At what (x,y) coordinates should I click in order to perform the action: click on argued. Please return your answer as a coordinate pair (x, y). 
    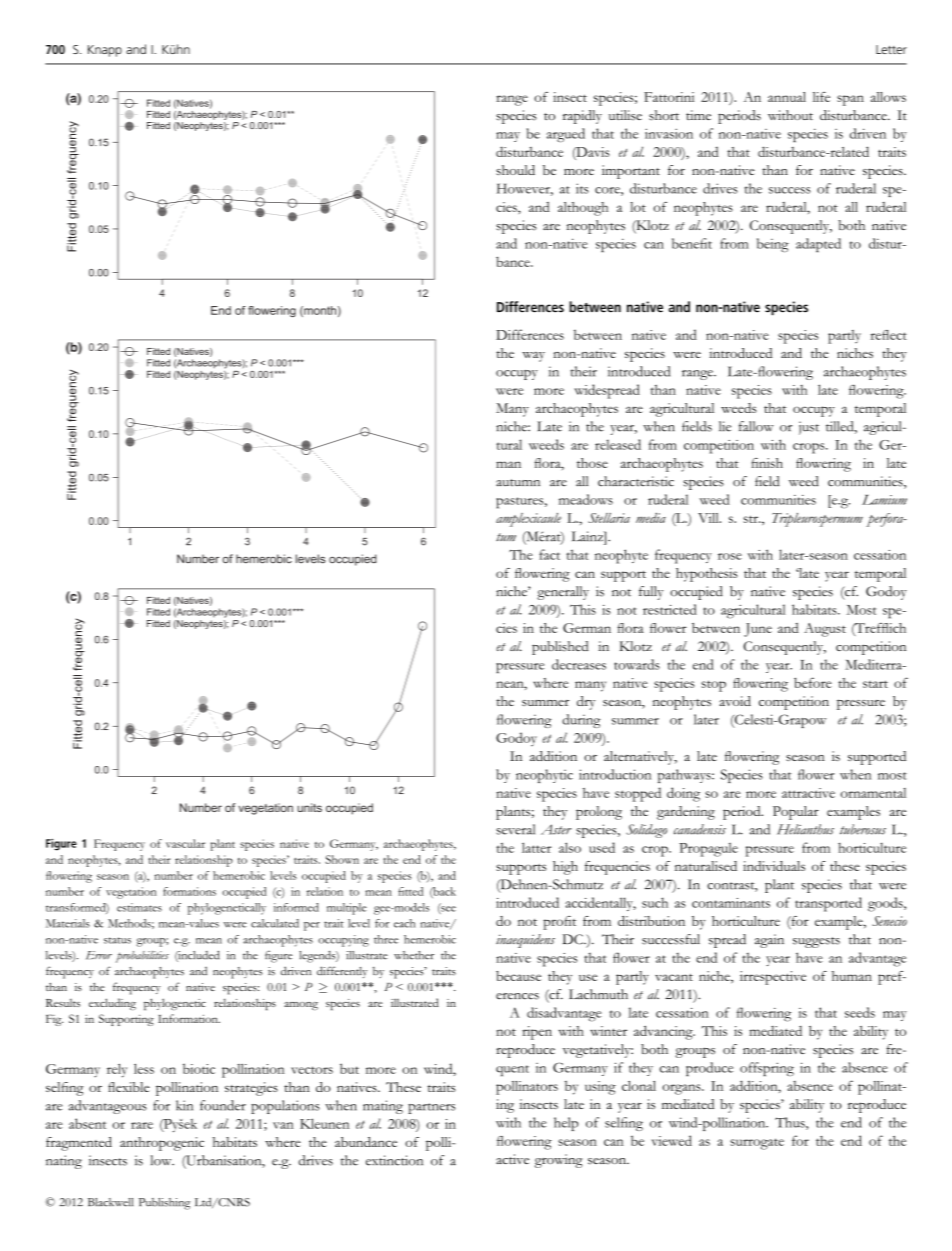
    Looking at the image, I should click on (566, 135).
